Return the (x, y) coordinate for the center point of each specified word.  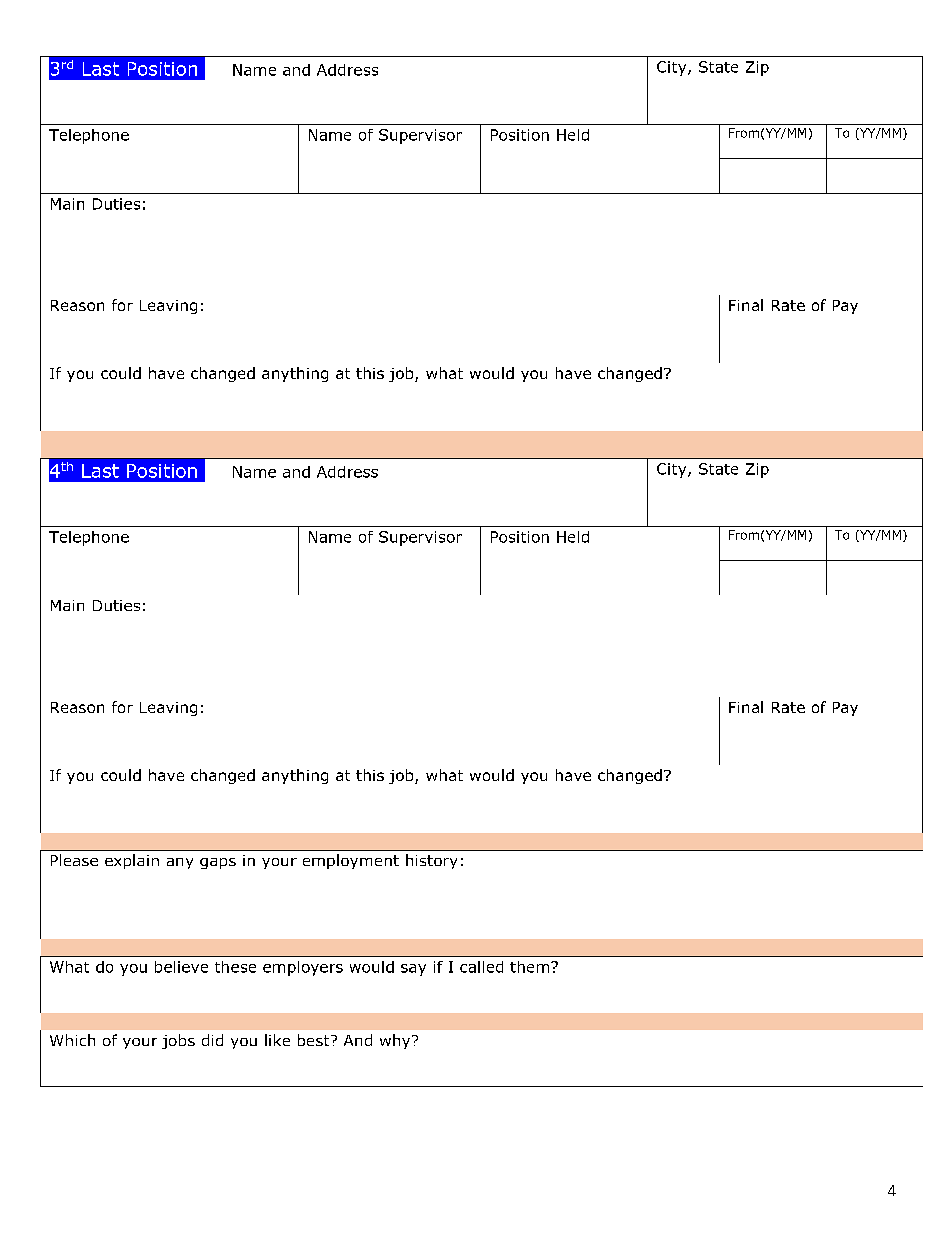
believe (181, 967)
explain (132, 861)
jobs (178, 1041)
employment (351, 861)
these (235, 967)
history (431, 861)
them (529, 967)
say (413, 970)
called (481, 967)
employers (303, 968)
